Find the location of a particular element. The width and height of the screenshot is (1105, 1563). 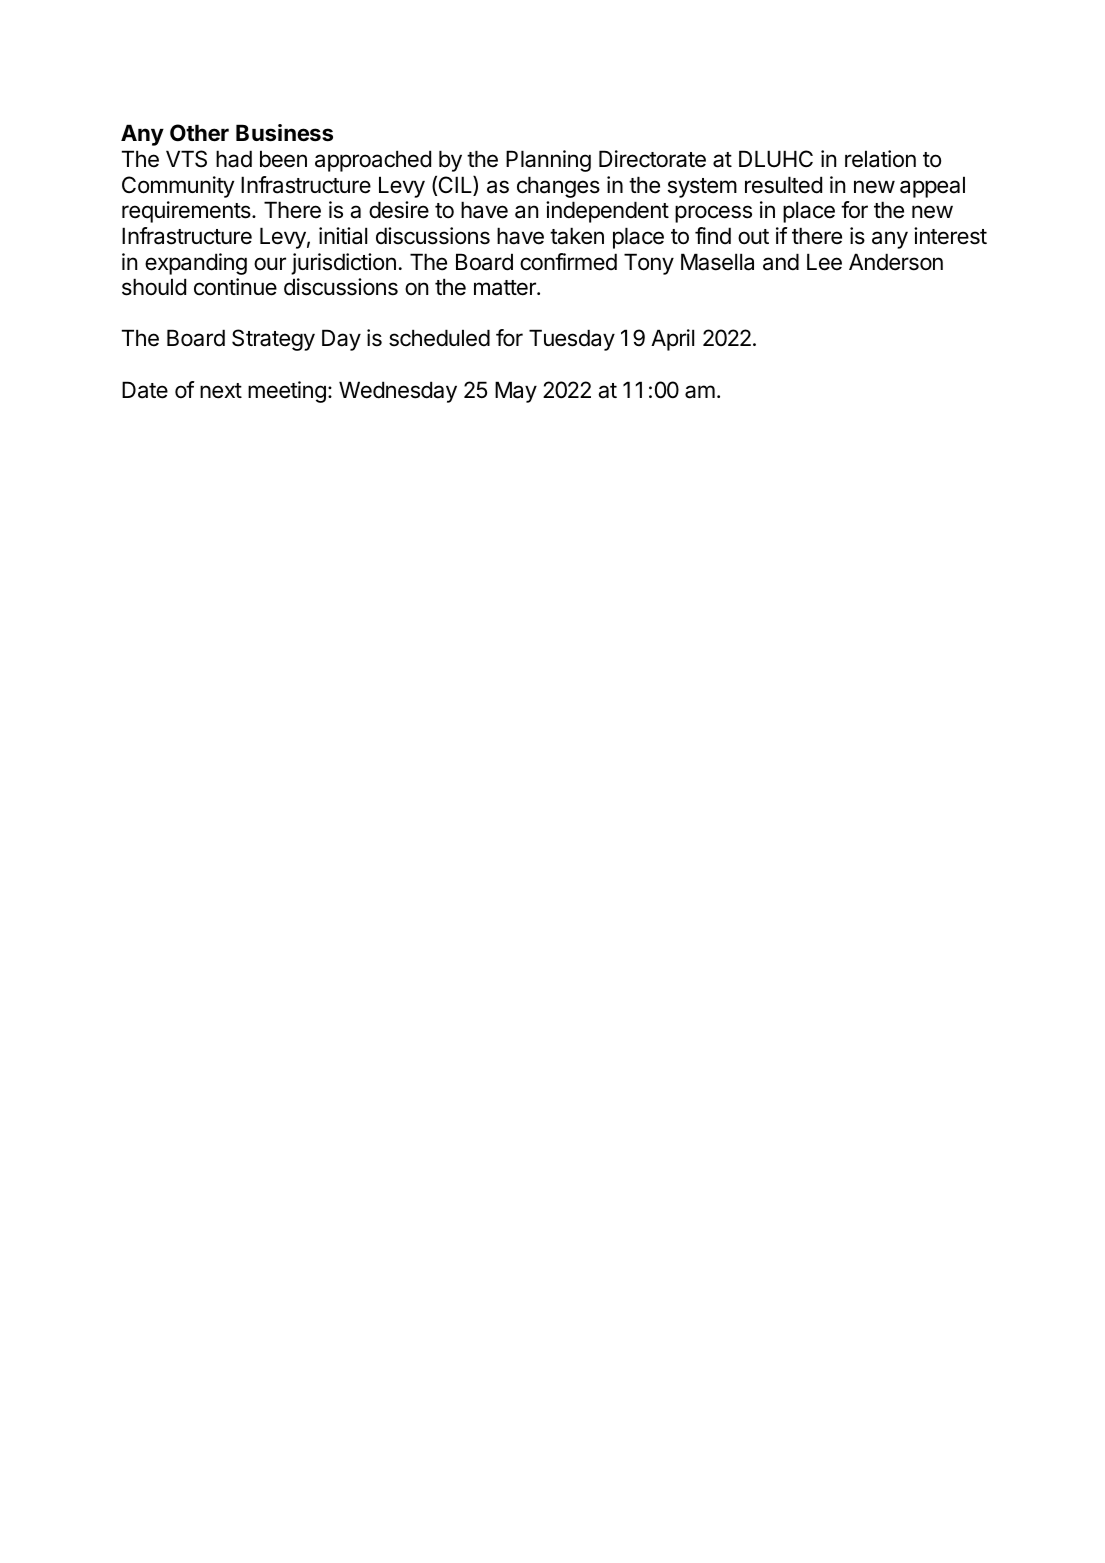

Other is located at coordinates (199, 133).
